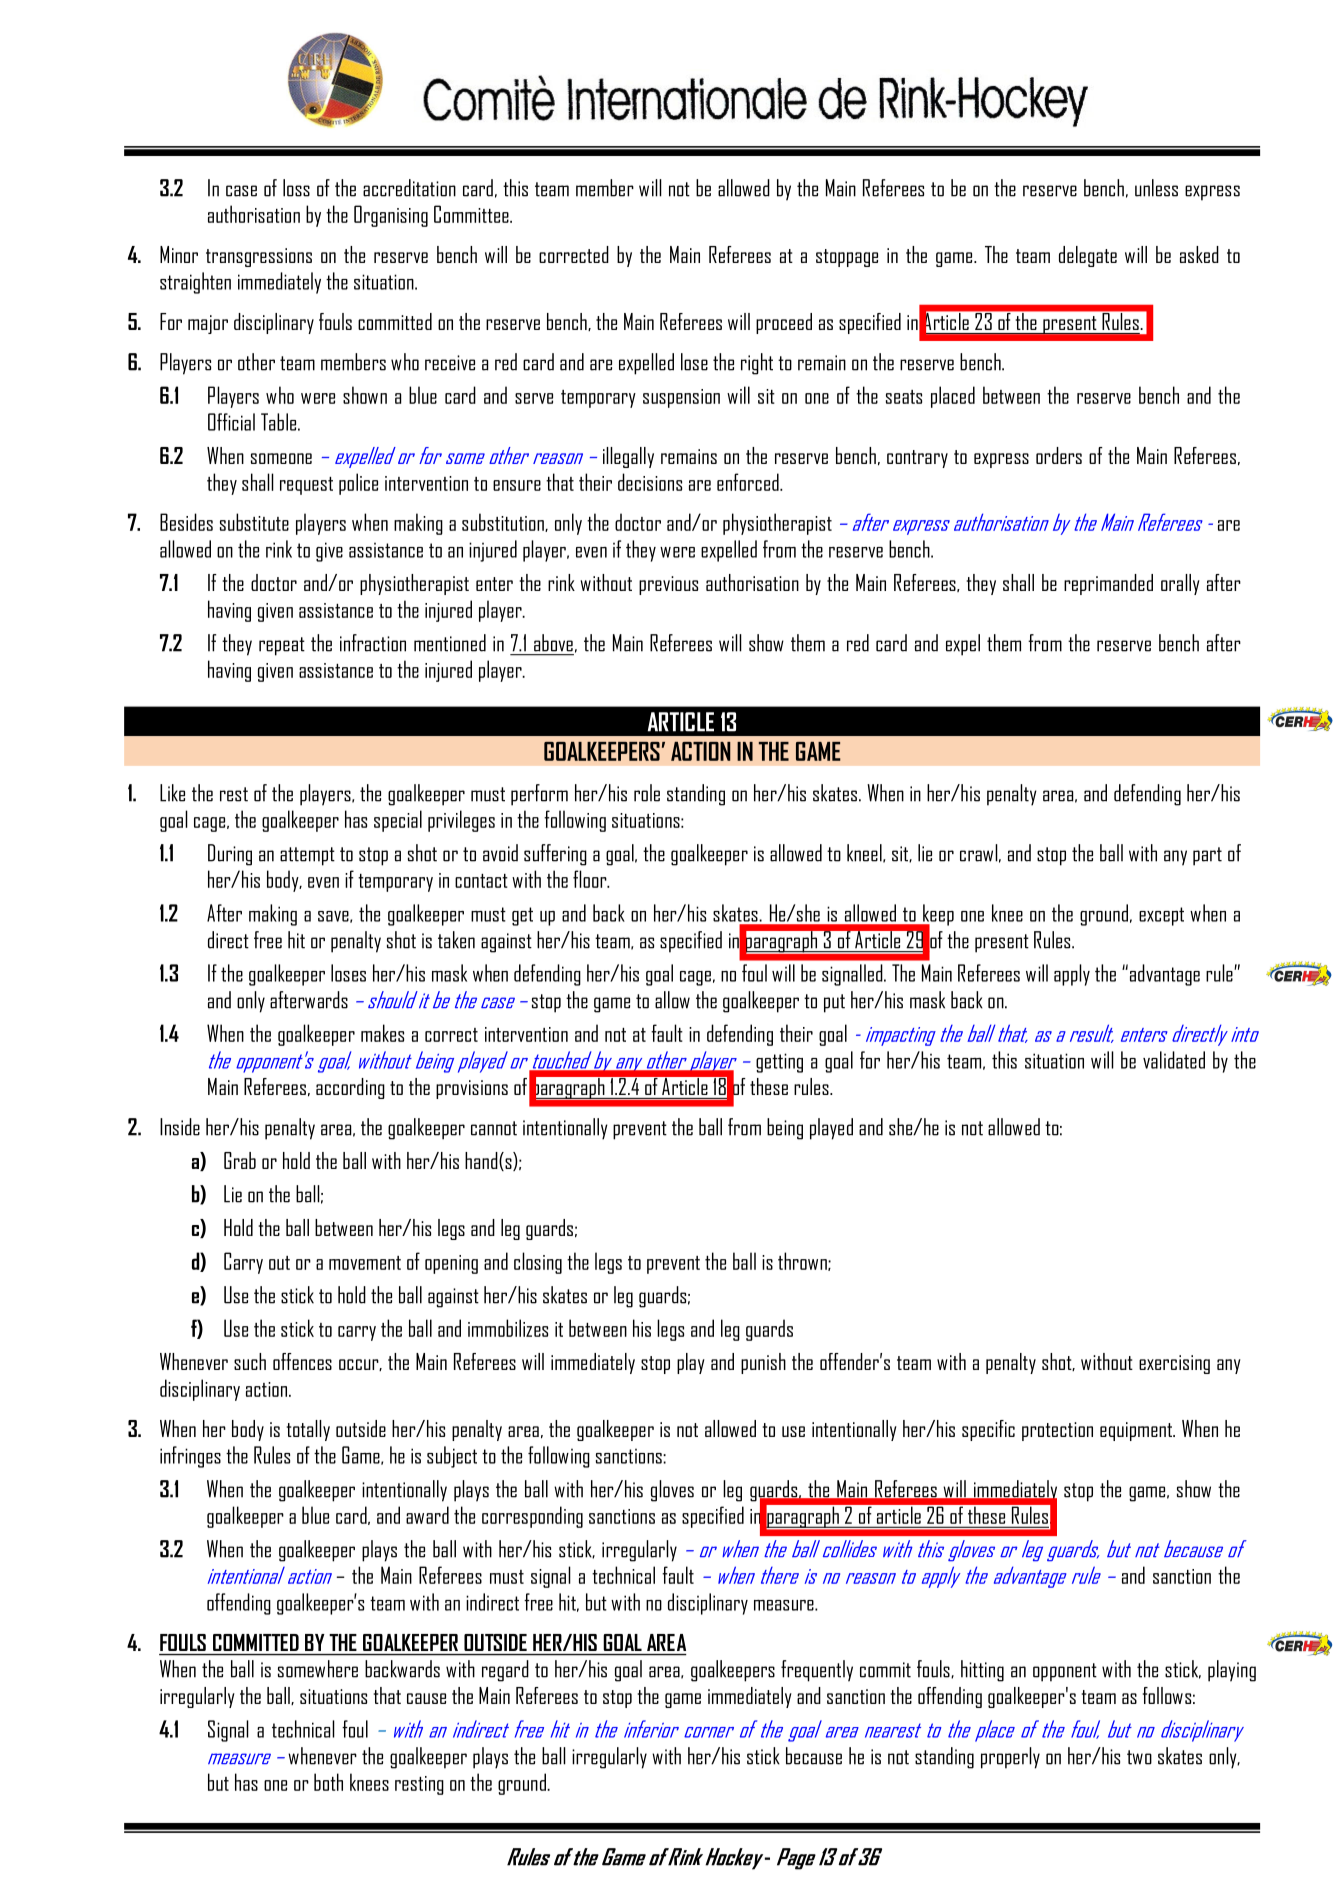 This document has height=1889, width=1336. What do you see at coordinates (784, 323) in the document?
I see `proceed` at bounding box center [784, 323].
